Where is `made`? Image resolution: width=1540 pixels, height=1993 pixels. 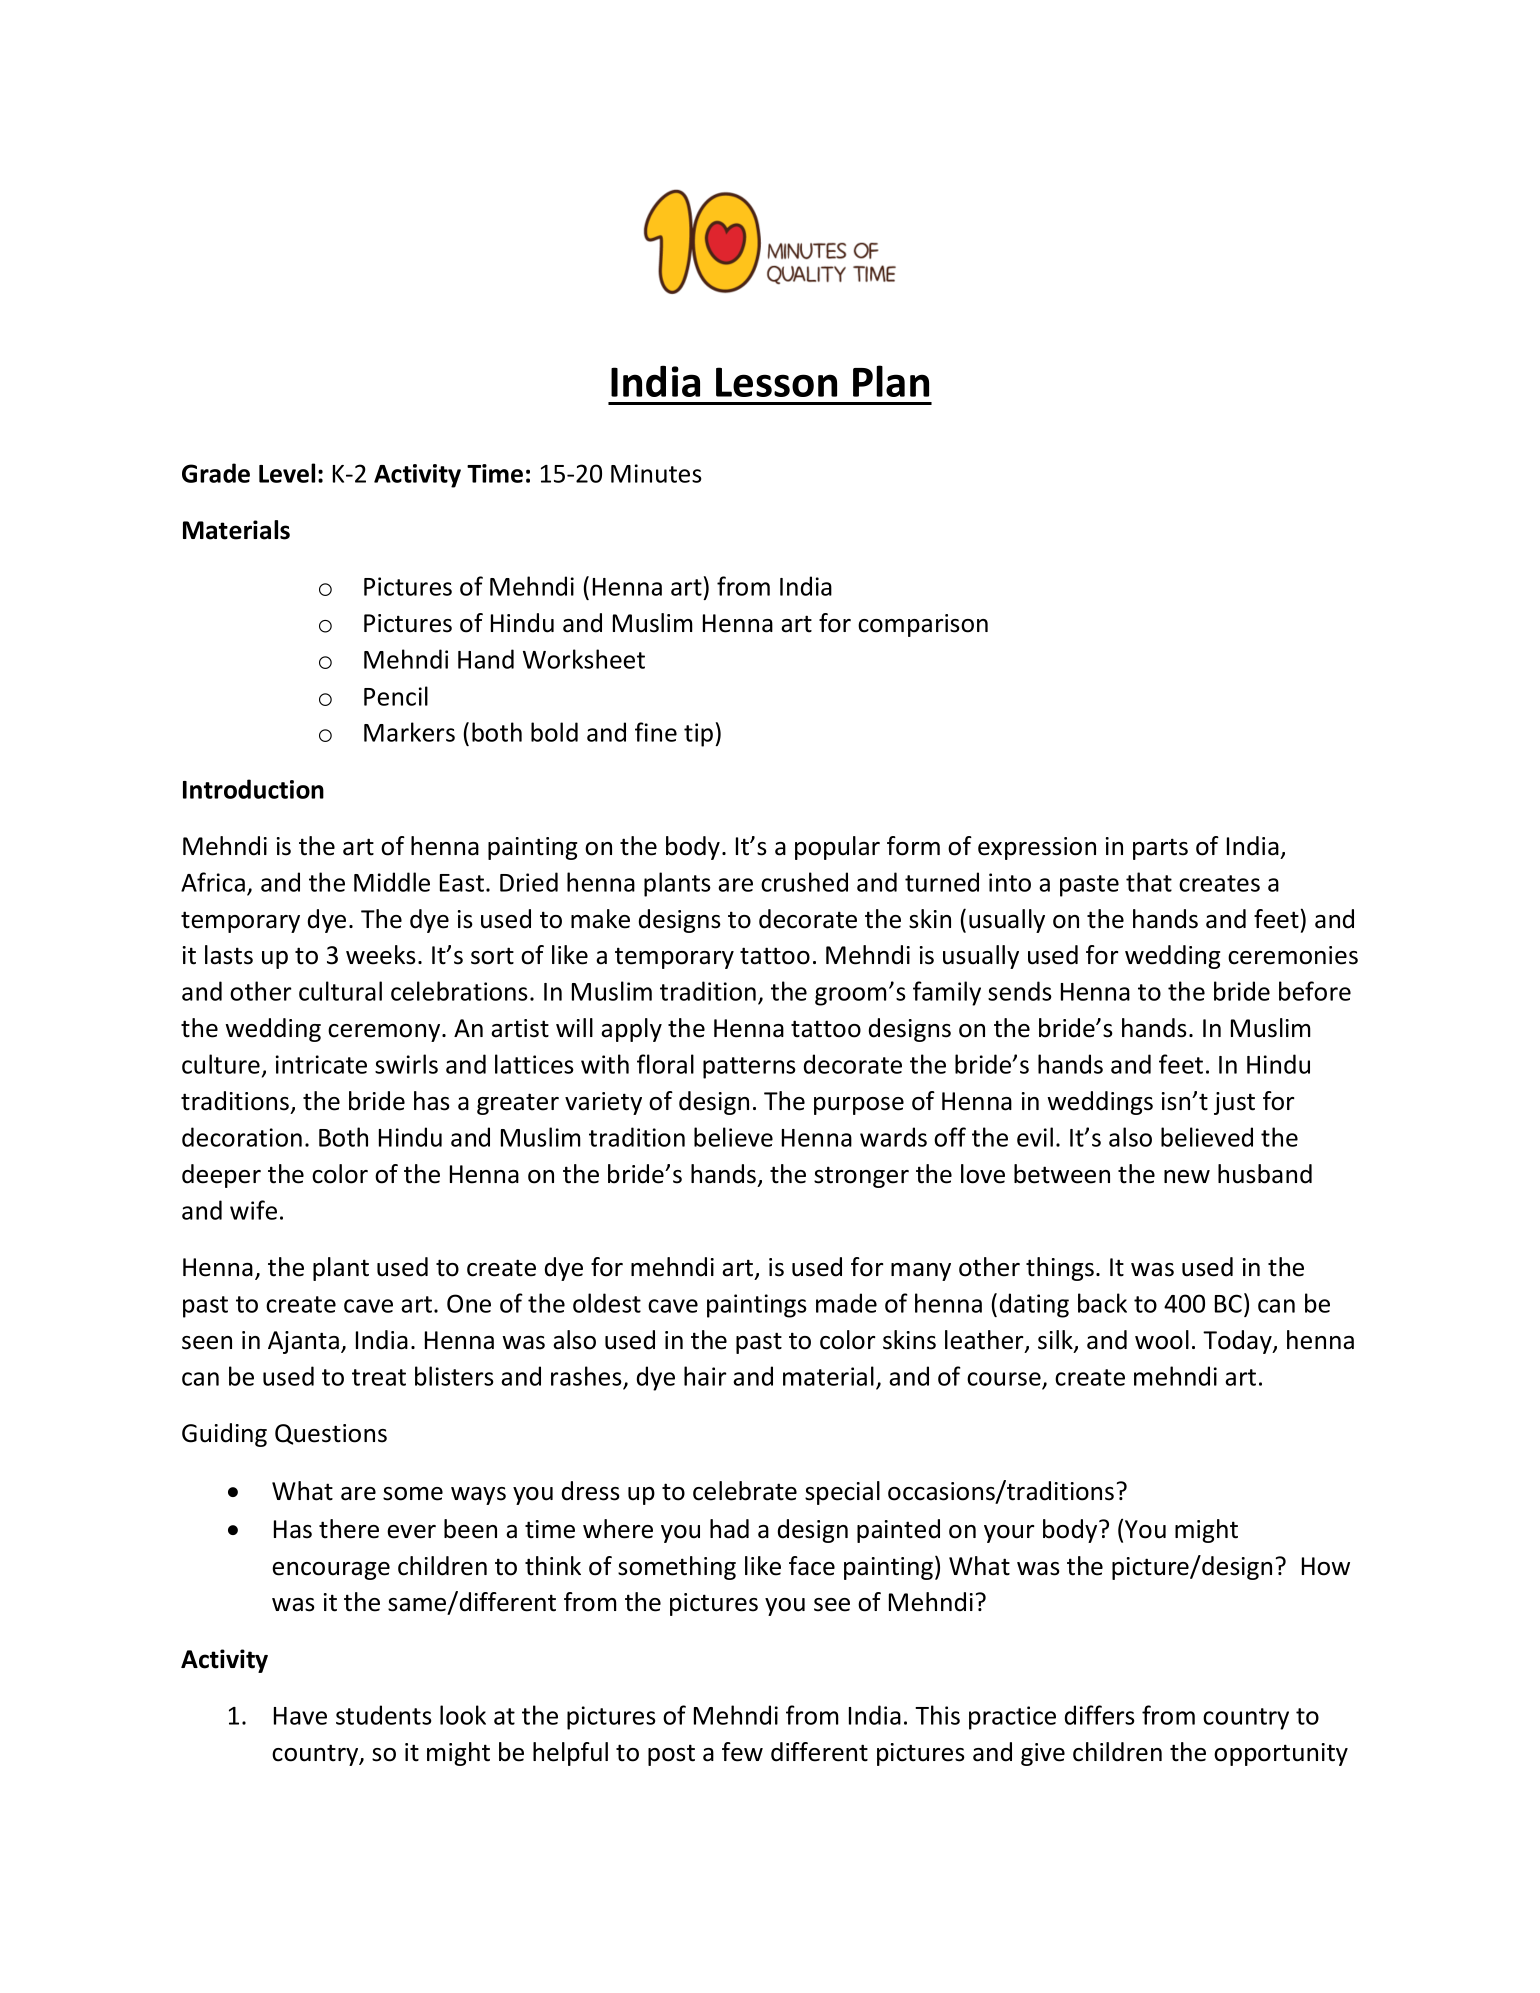 made is located at coordinates (846, 1303).
